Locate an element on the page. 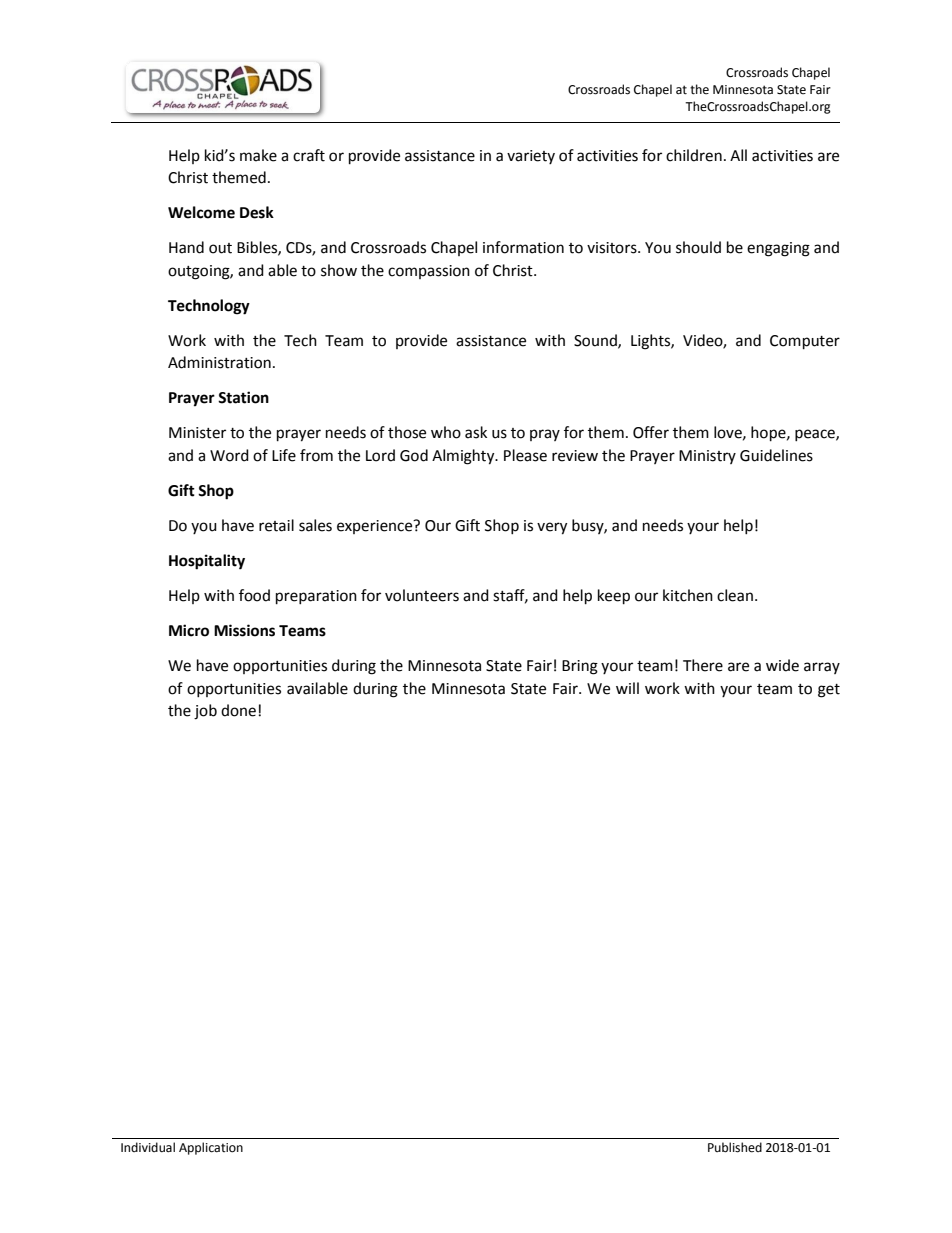 The image size is (952, 1233). Desk is located at coordinates (257, 212).
